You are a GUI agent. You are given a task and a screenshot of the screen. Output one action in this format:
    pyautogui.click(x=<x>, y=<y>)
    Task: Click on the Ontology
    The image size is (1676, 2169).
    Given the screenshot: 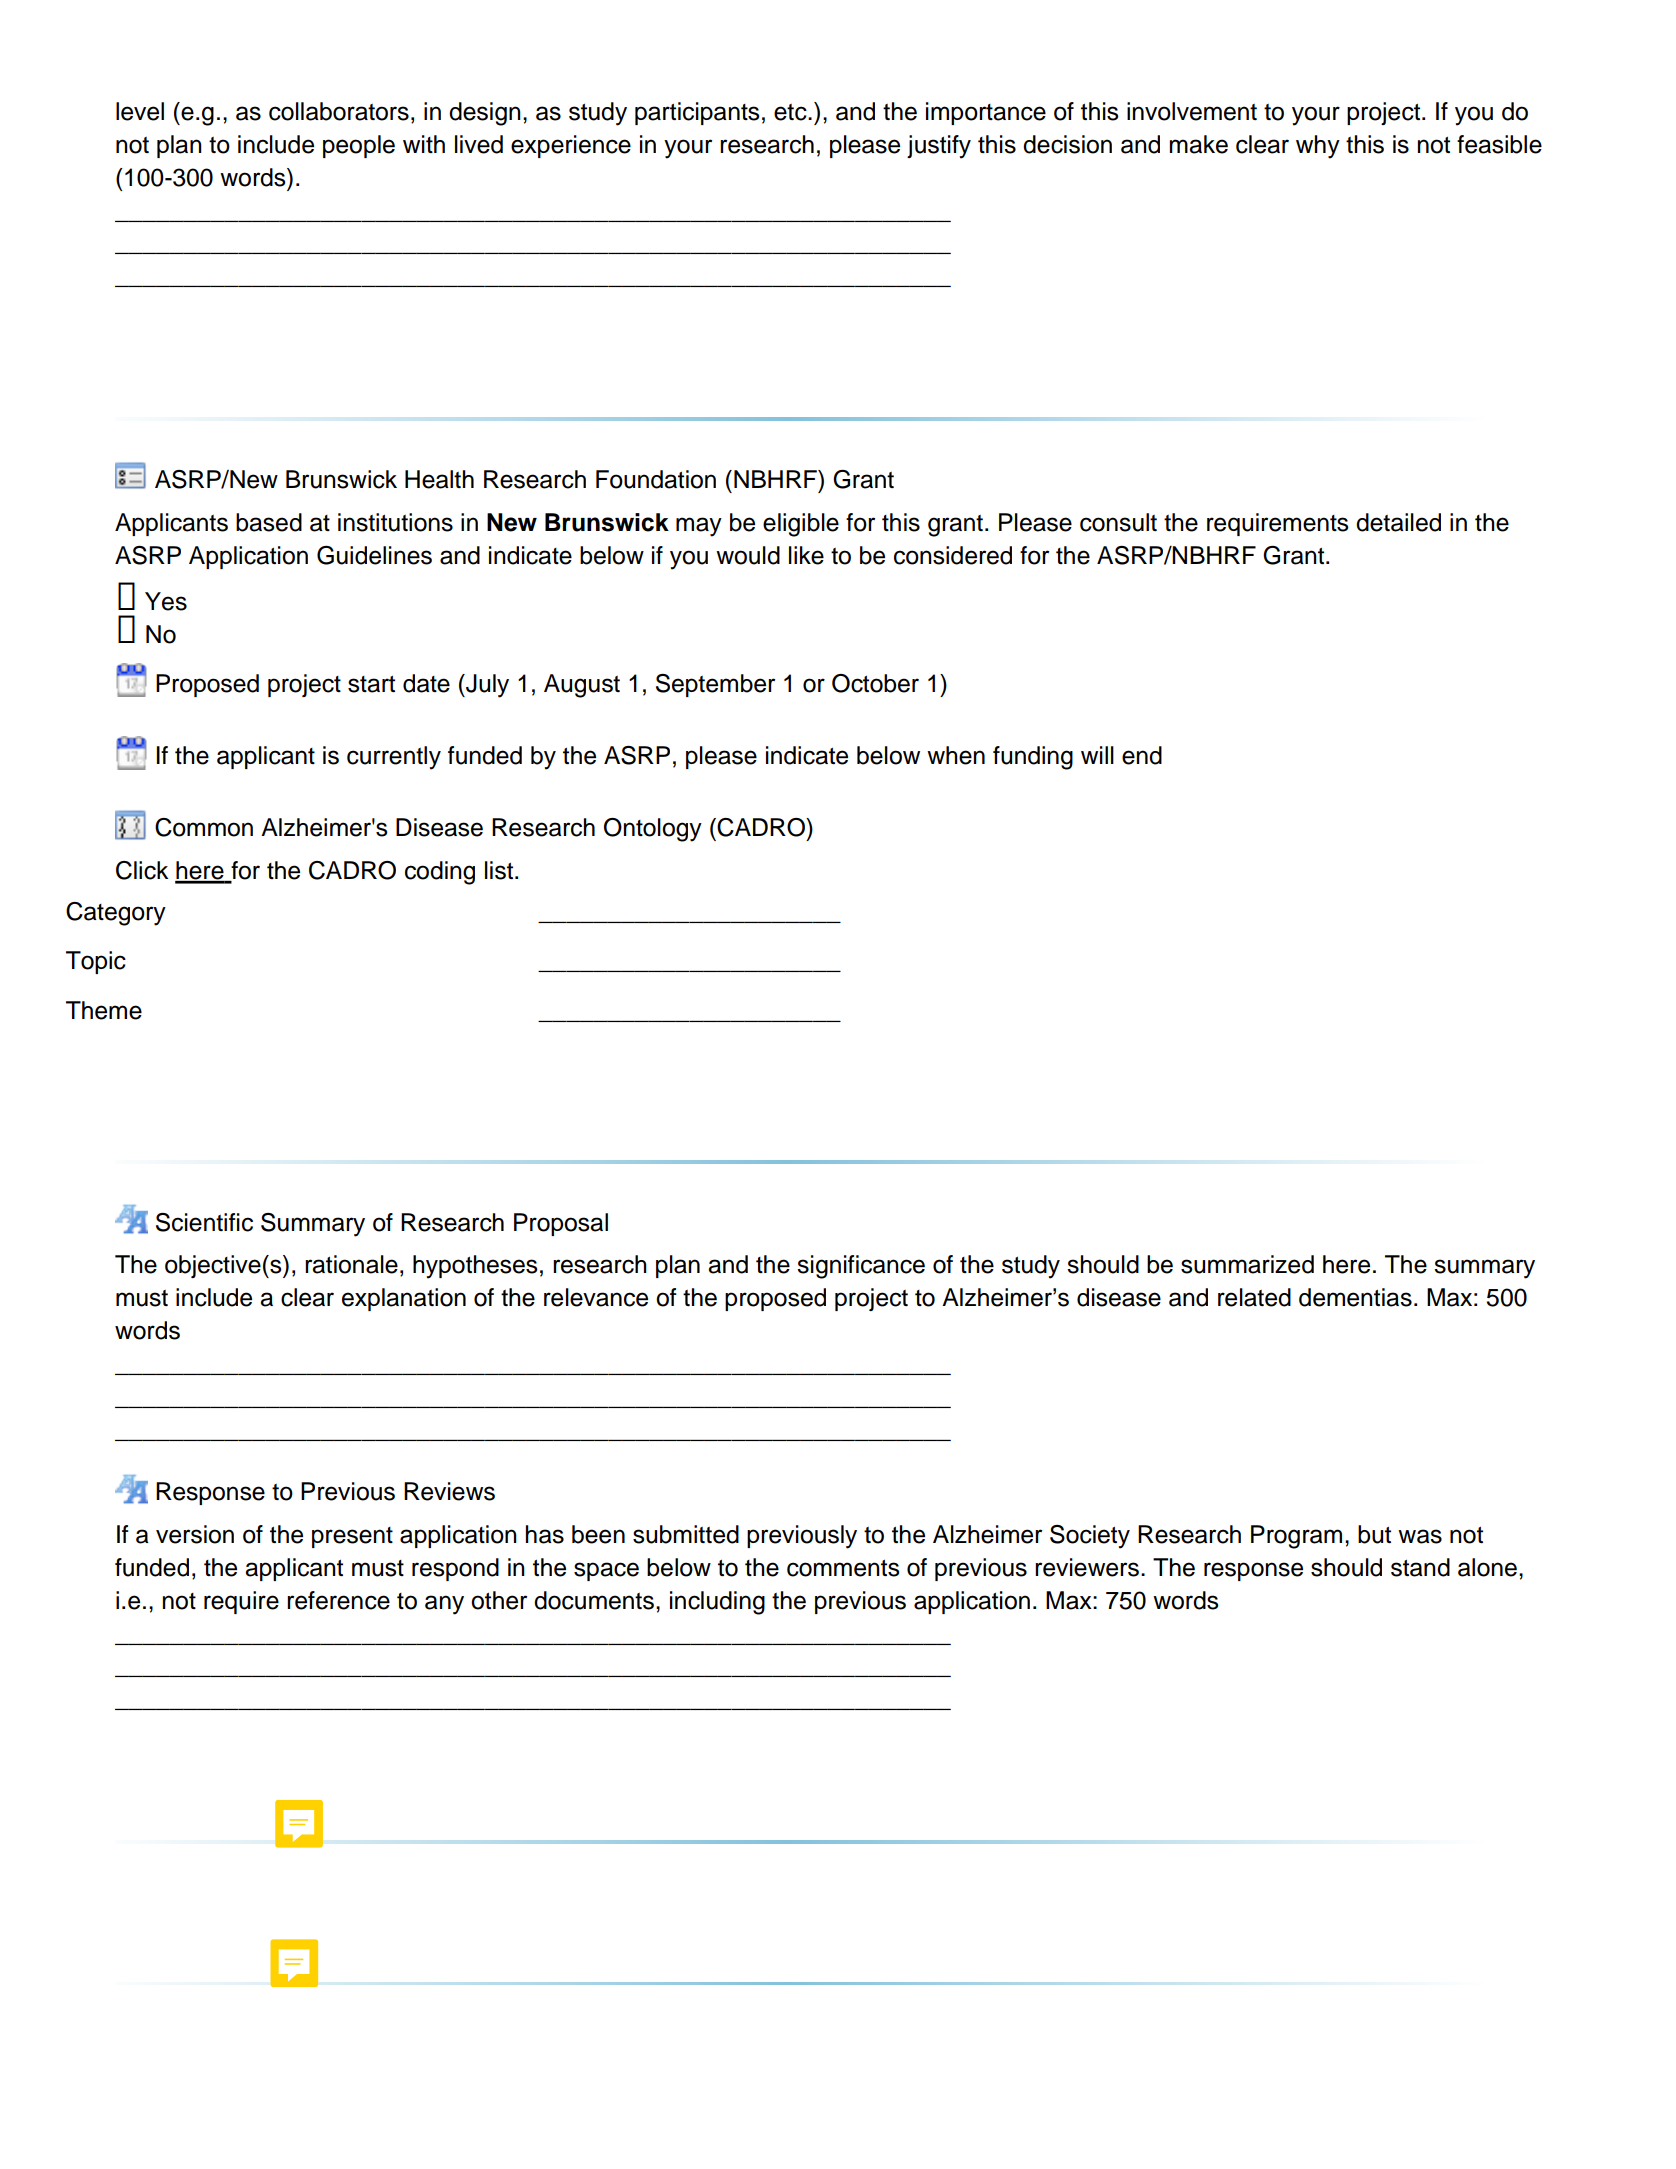 What is the action you would take?
    pyautogui.click(x=653, y=830)
